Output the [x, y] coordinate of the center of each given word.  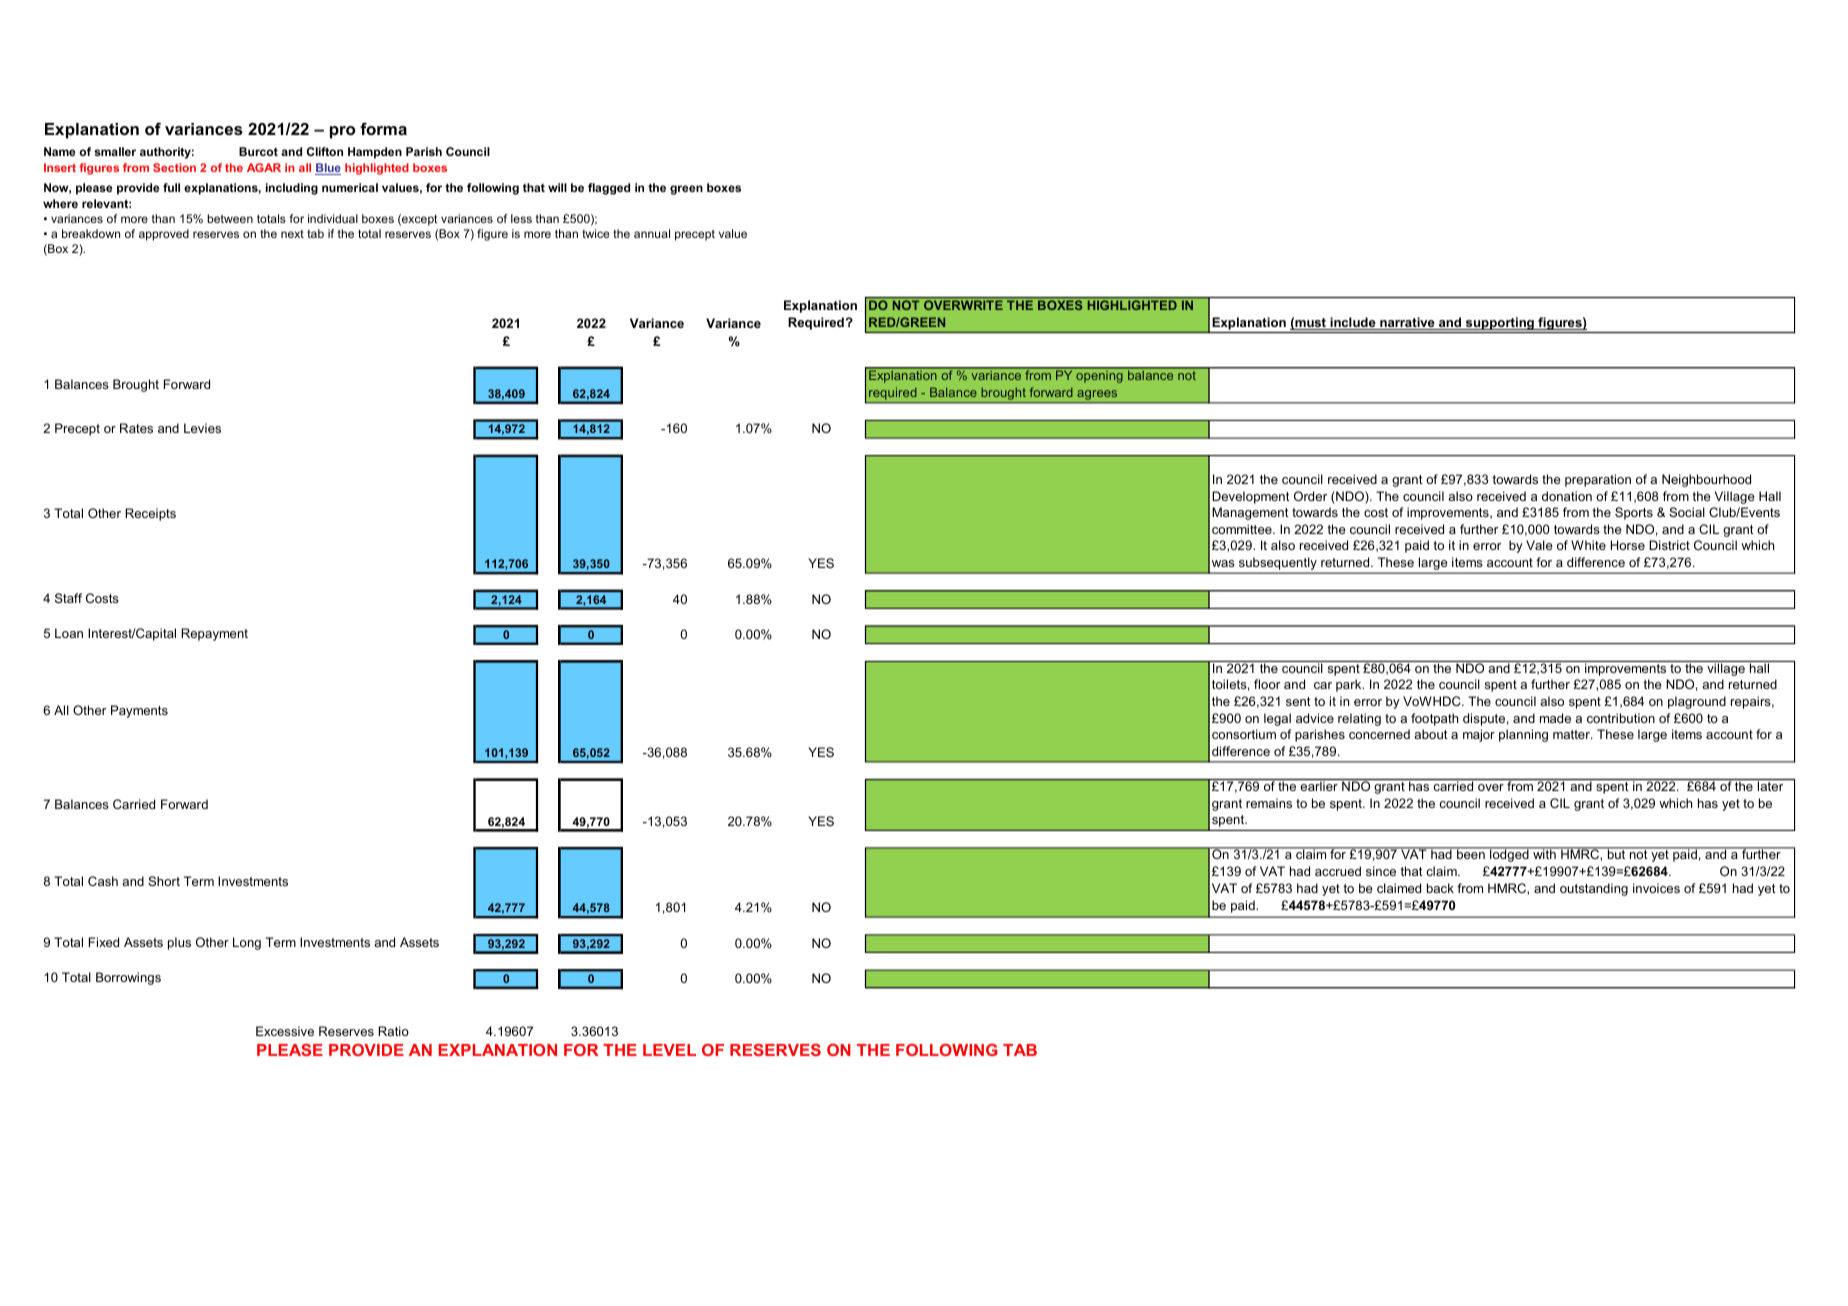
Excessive [285, 1031]
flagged [609, 189]
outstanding [1594, 889]
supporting [1500, 325]
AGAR [264, 167]
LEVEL [669, 1050]
